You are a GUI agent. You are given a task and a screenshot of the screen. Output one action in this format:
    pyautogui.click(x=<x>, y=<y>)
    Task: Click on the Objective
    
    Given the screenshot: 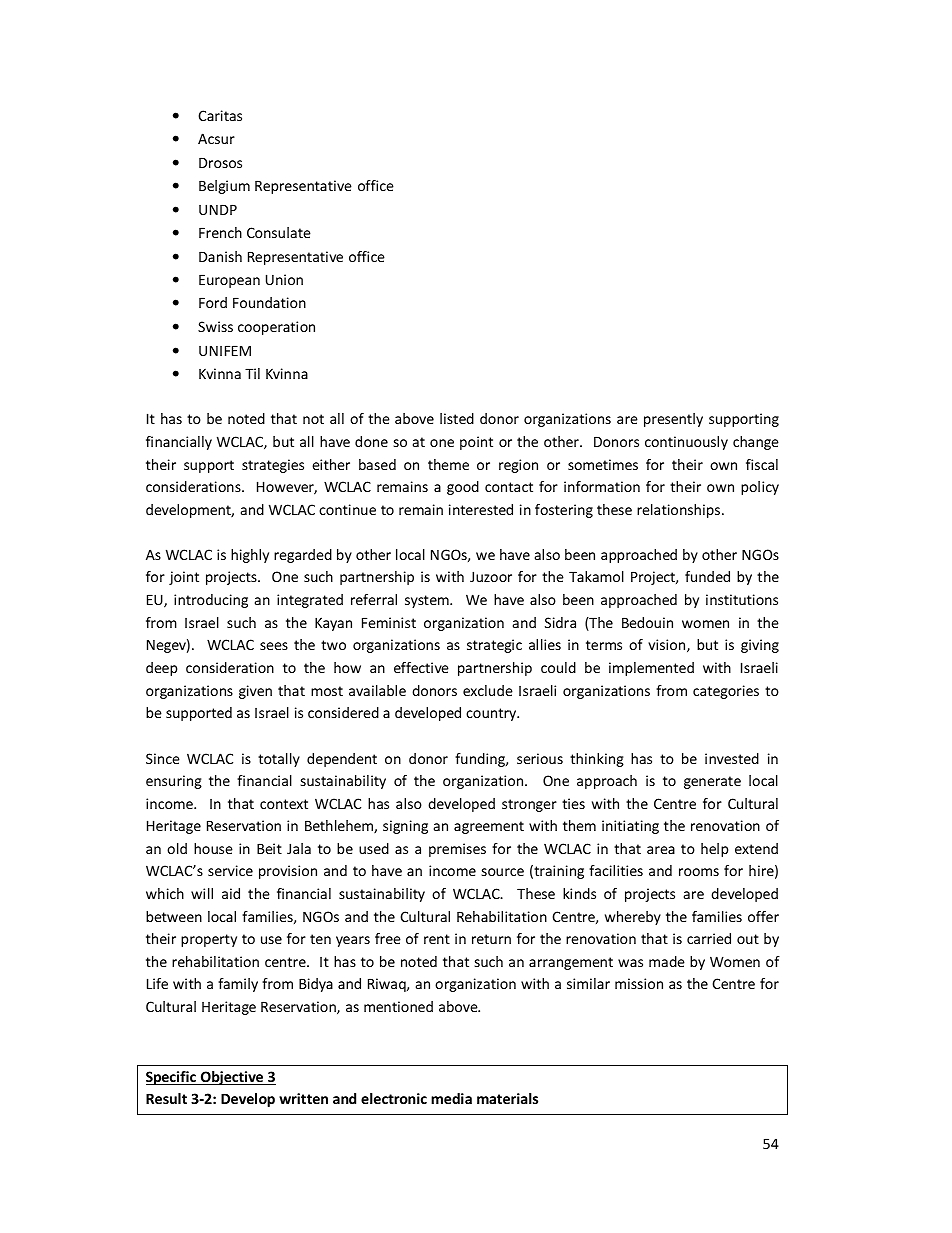 What is the action you would take?
    pyautogui.click(x=232, y=1078)
